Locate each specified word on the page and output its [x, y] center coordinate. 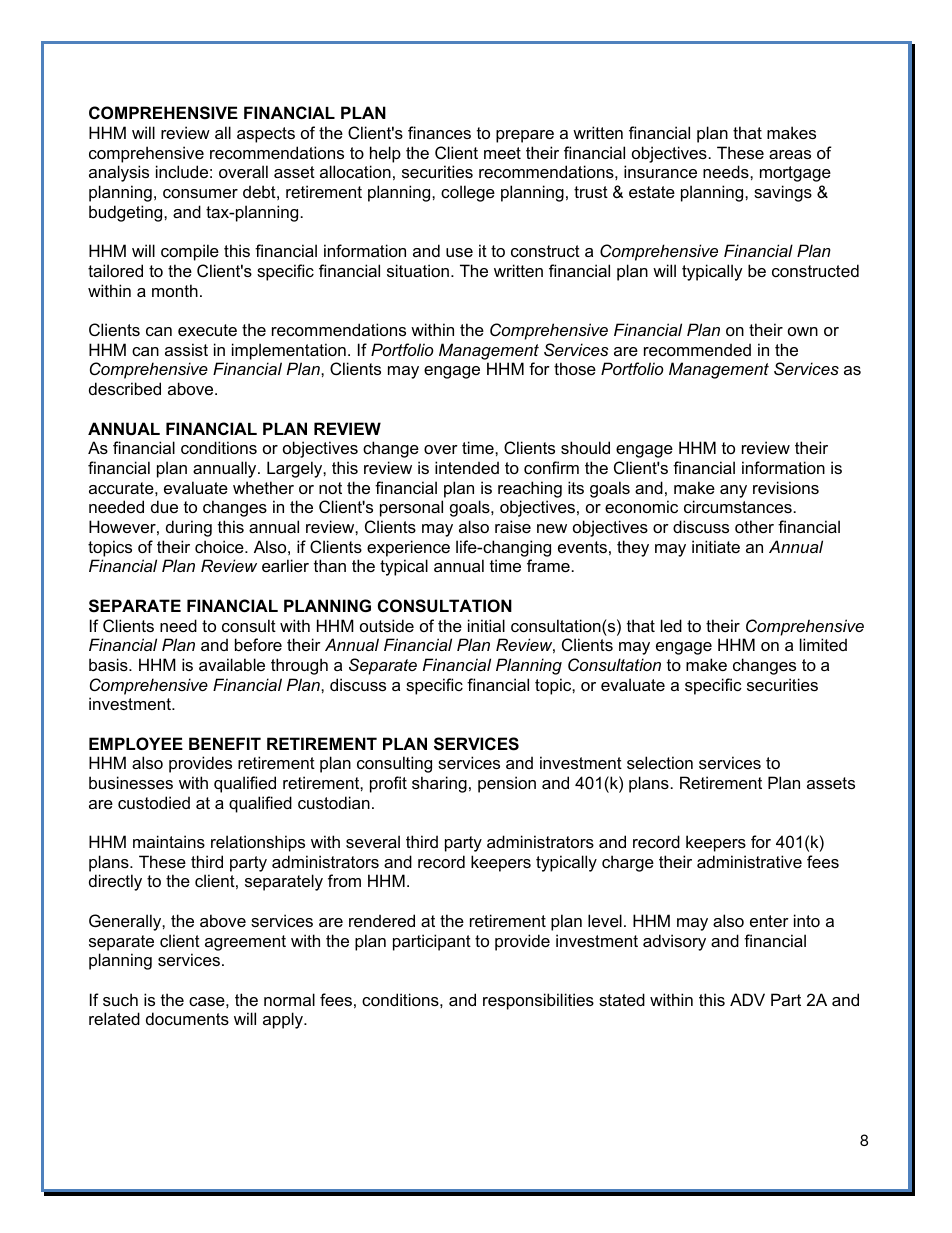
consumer [200, 193]
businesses [131, 782]
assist [186, 349]
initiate [716, 546]
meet [502, 153]
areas [790, 154]
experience [408, 548]
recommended [697, 349]
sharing [439, 784]
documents [187, 1018]
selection [660, 762]
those [575, 368]
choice [220, 546]
